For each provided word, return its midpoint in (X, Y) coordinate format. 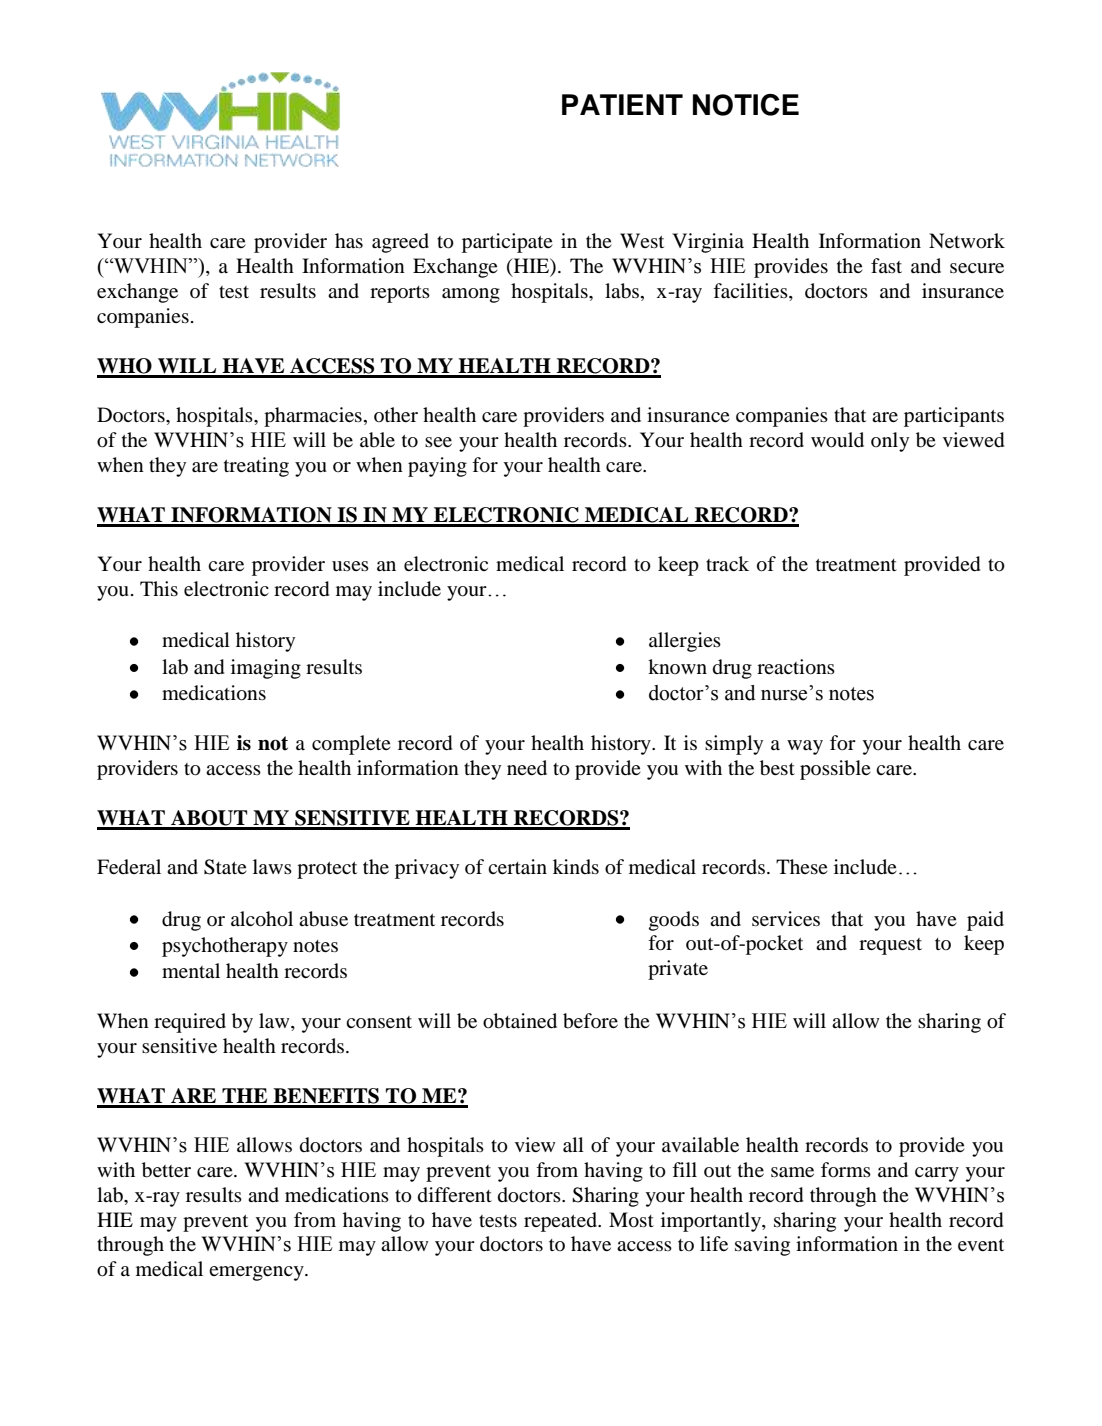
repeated (561, 1222)
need (527, 768)
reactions (796, 667)
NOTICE (746, 105)
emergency (257, 1273)
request (890, 946)
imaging (266, 669)
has (349, 240)
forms (846, 1170)
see (438, 442)
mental (191, 970)
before (590, 1021)
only (890, 442)
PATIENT (622, 104)
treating (256, 467)
